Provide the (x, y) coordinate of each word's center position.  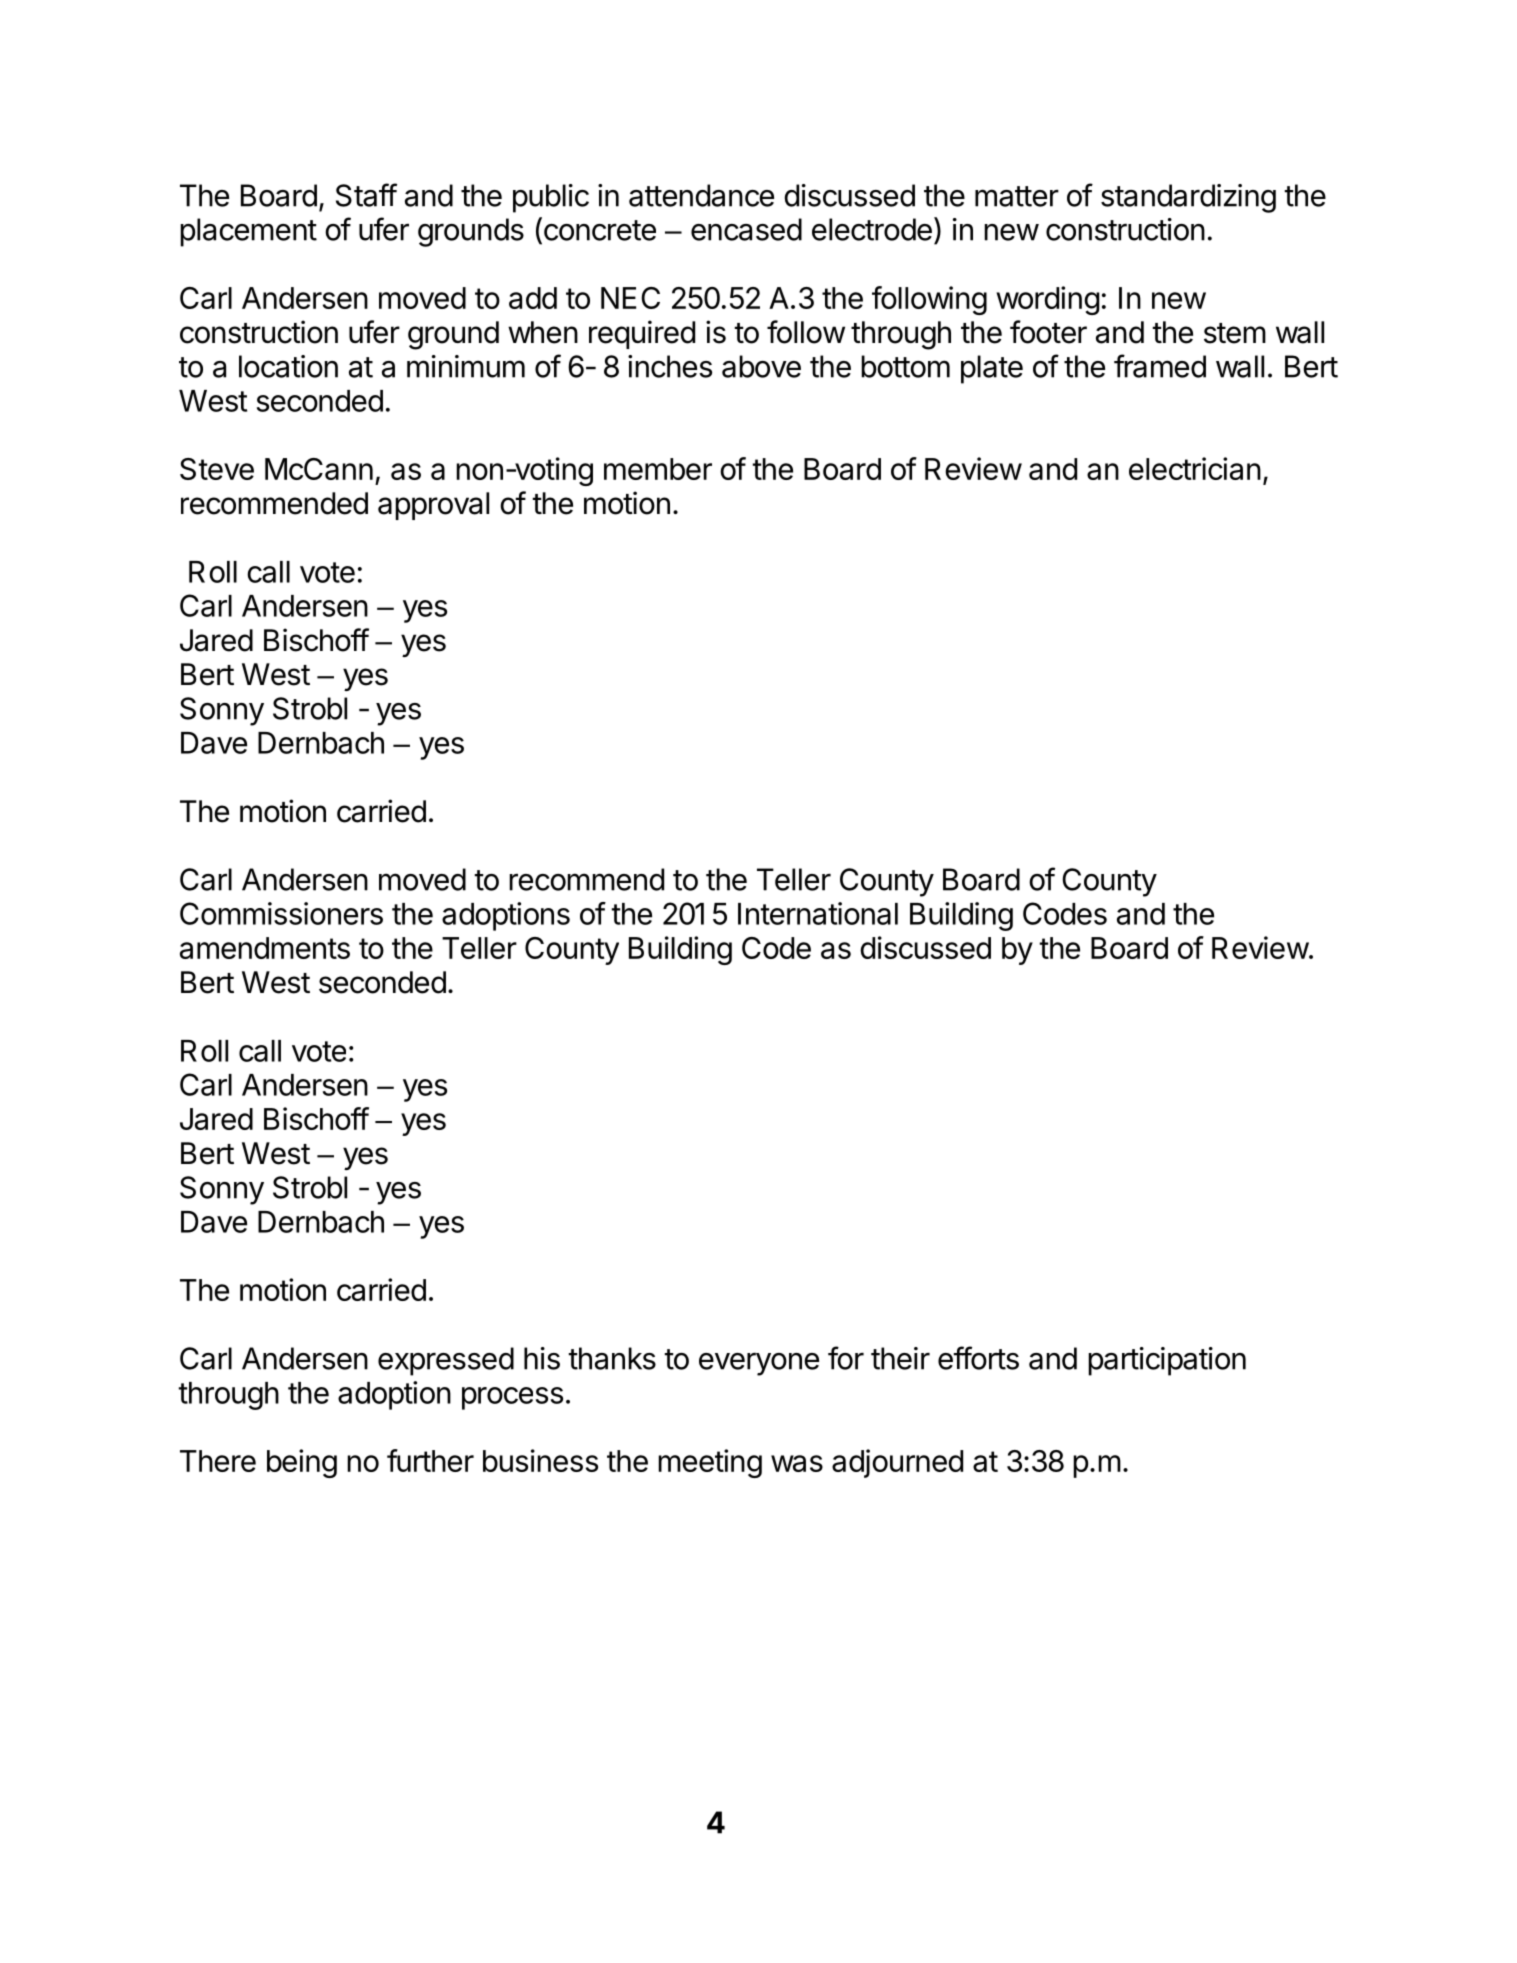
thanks (612, 1358)
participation (1167, 1361)
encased (746, 229)
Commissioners (281, 913)
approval (433, 506)
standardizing (1188, 198)
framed (1160, 366)
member (658, 469)
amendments (265, 948)
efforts (978, 1358)
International (818, 913)
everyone (759, 1364)
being (302, 1463)
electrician (1195, 468)
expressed (446, 1361)
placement (248, 232)
